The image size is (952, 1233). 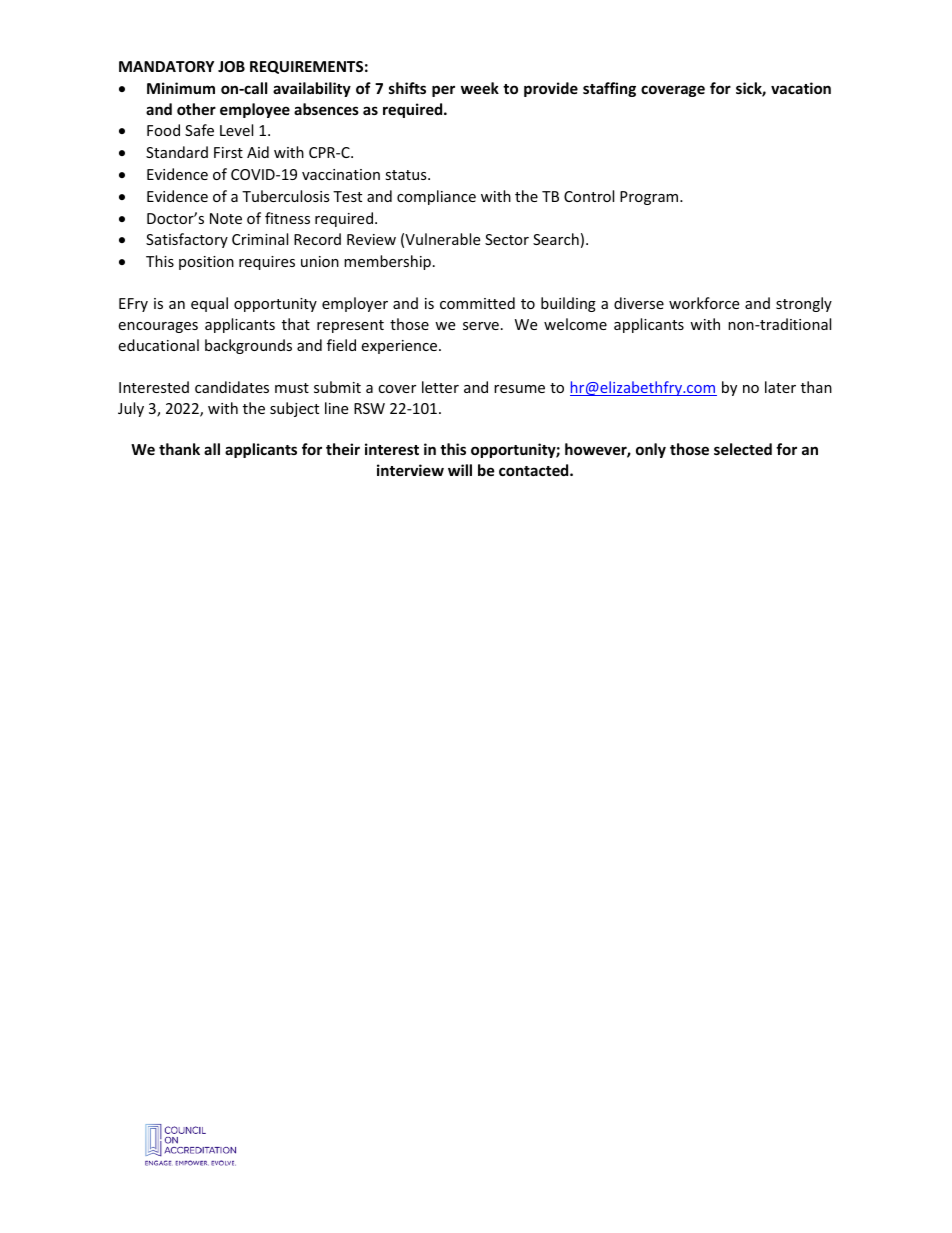 What do you see at coordinates (181, 88) in the screenshot?
I see `Minimum` at bounding box center [181, 88].
